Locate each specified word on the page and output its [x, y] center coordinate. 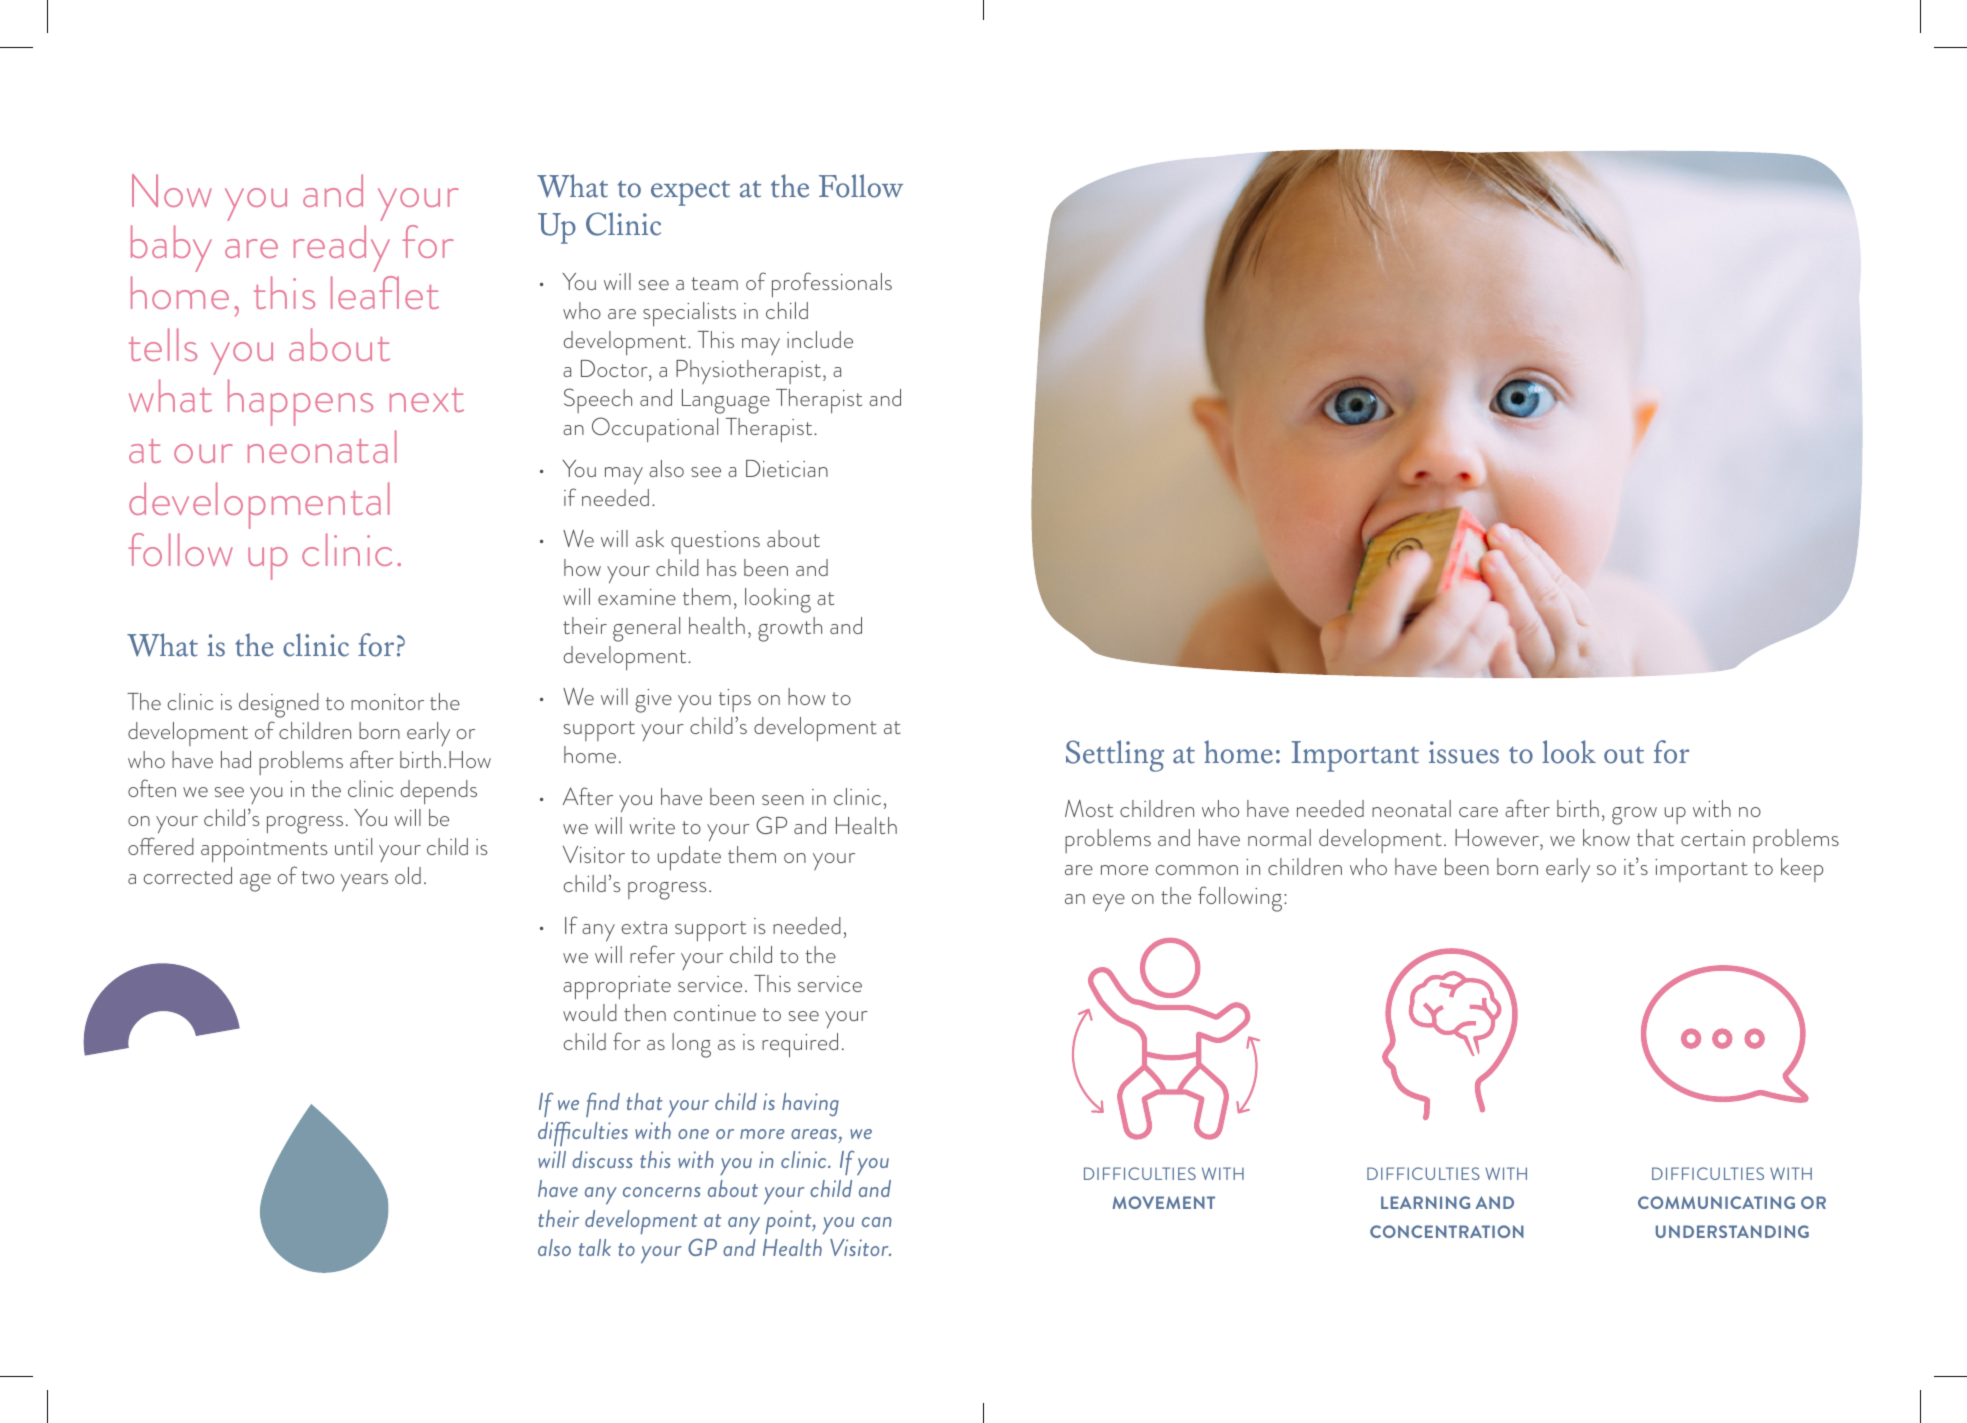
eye [1109, 903]
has [722, 567]
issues [1464, 752]
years [364, 883]
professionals [832, 285]
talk [595, 1247]
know [1606, 837]
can [877, 1222]
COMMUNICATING [1716, 1202]
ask [650, 538]
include [820, 339]
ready [342, 248]
